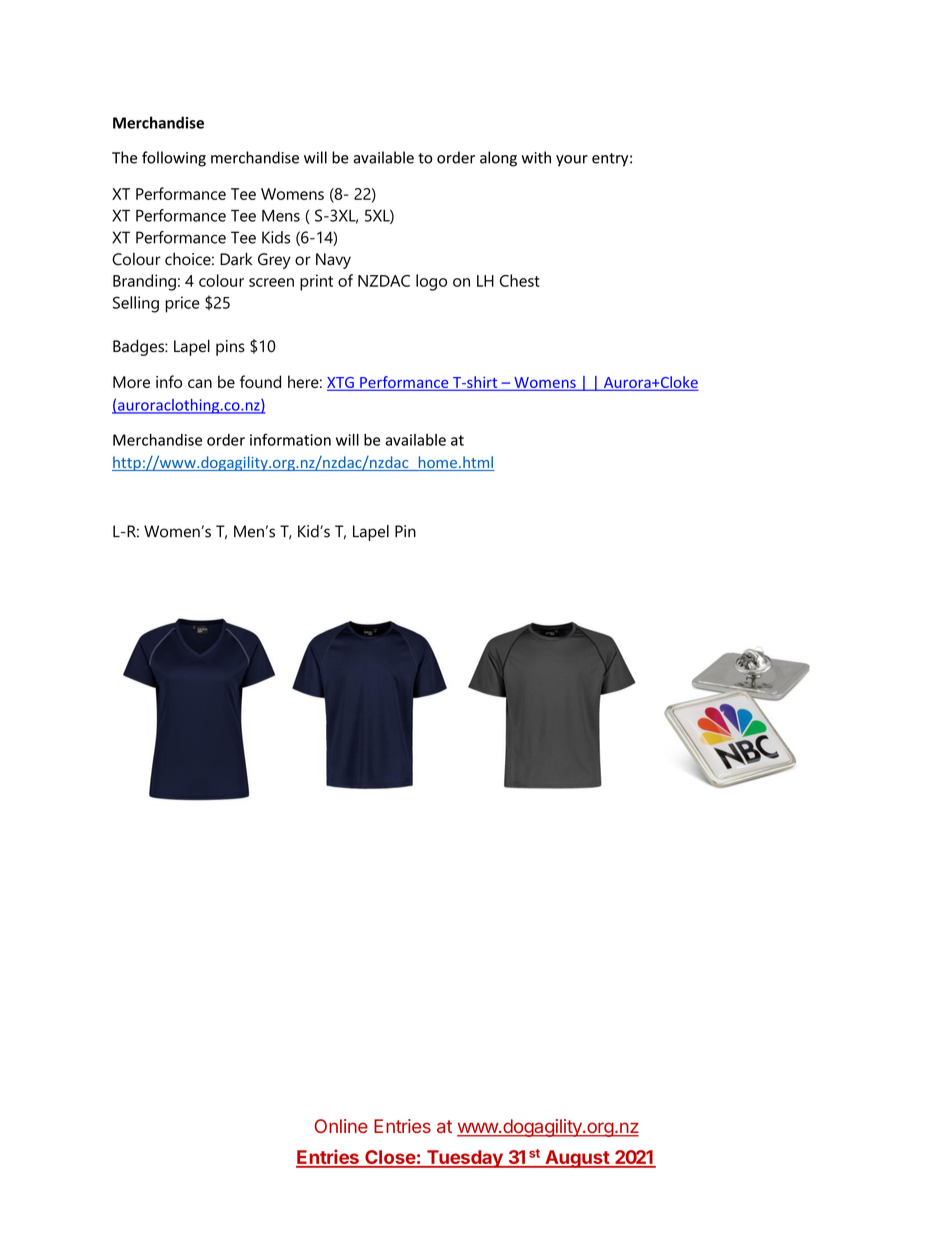 This page has height=1233, width=952. Describe the element at coordinates (536, 157) in the page. I see `with` at that location.
